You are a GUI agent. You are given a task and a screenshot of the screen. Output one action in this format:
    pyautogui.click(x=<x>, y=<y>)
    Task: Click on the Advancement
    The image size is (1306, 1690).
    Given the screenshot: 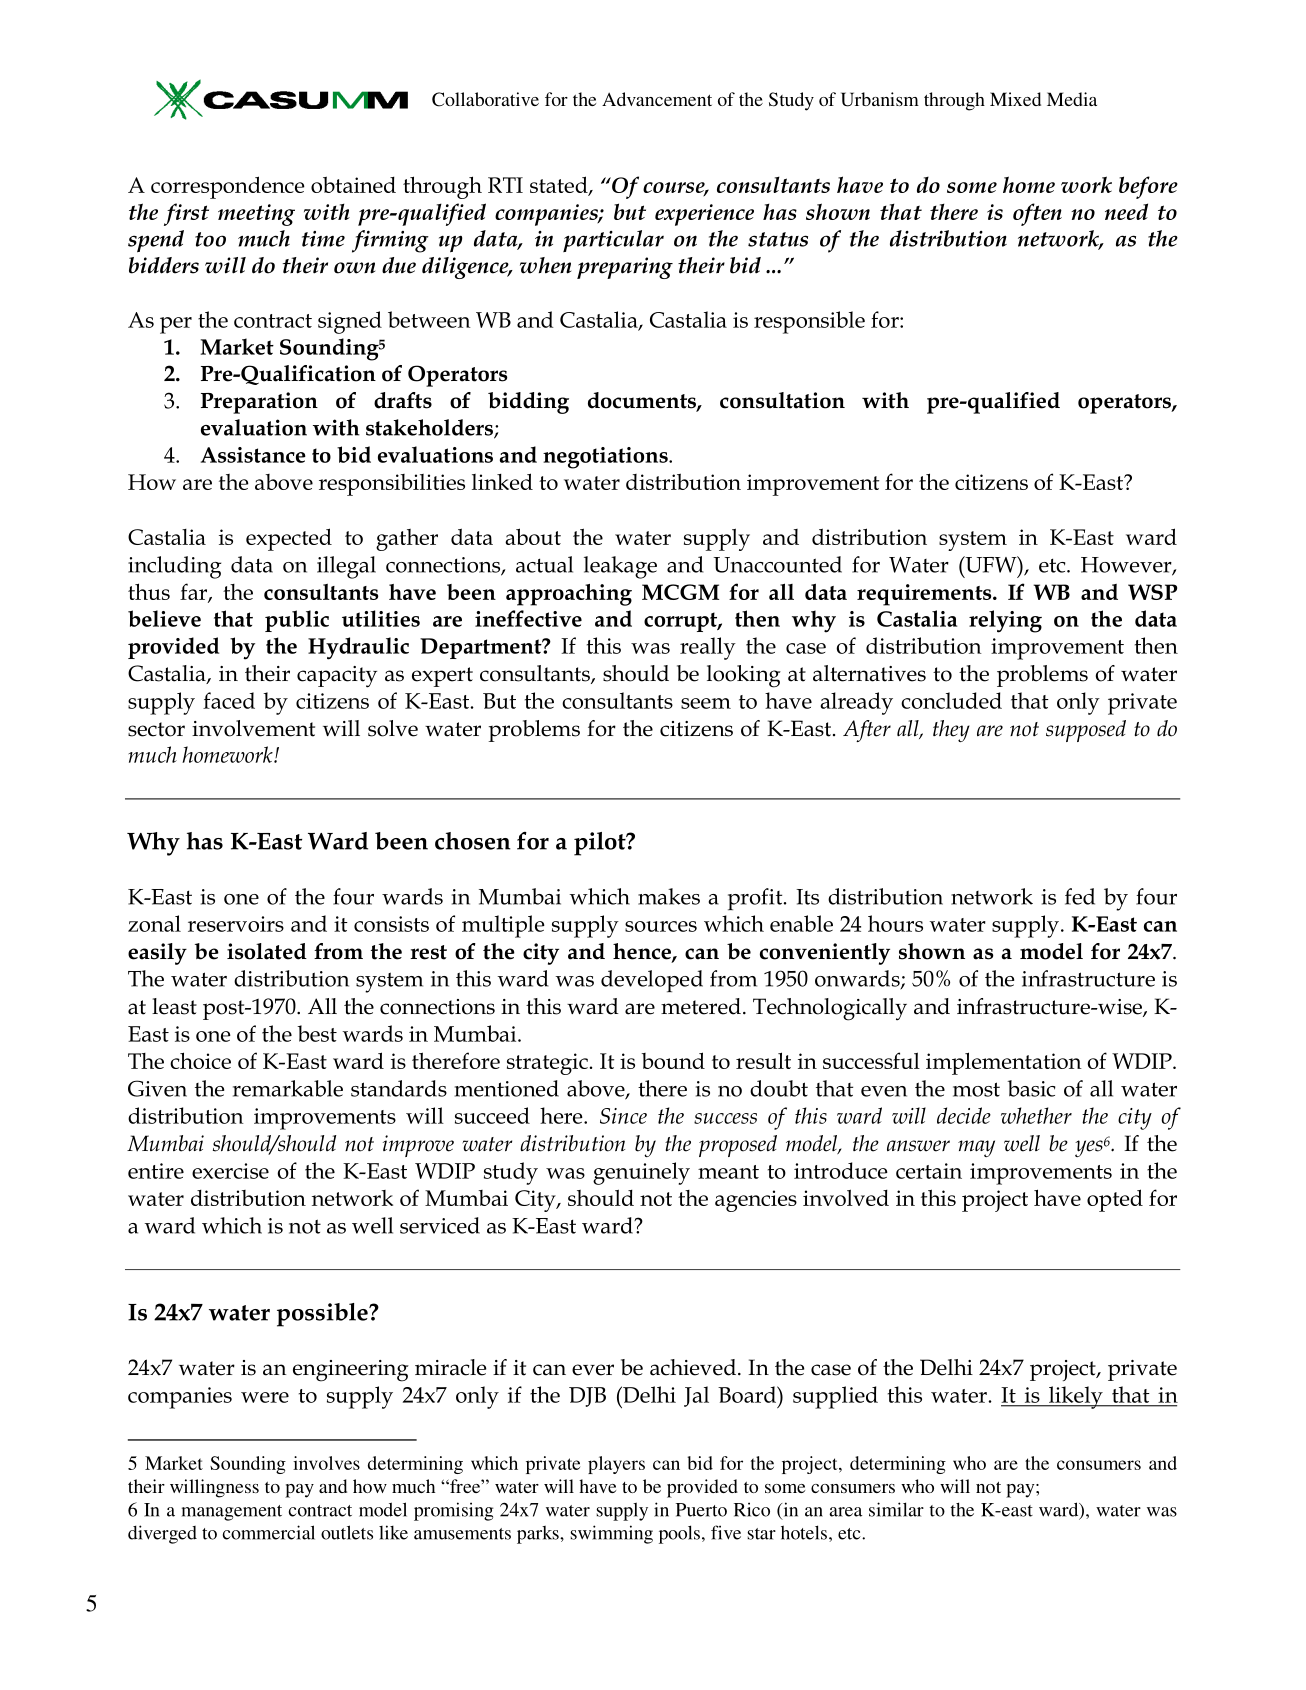 What is the action you would take?
    pyautogui.click(x=657, y=99)
